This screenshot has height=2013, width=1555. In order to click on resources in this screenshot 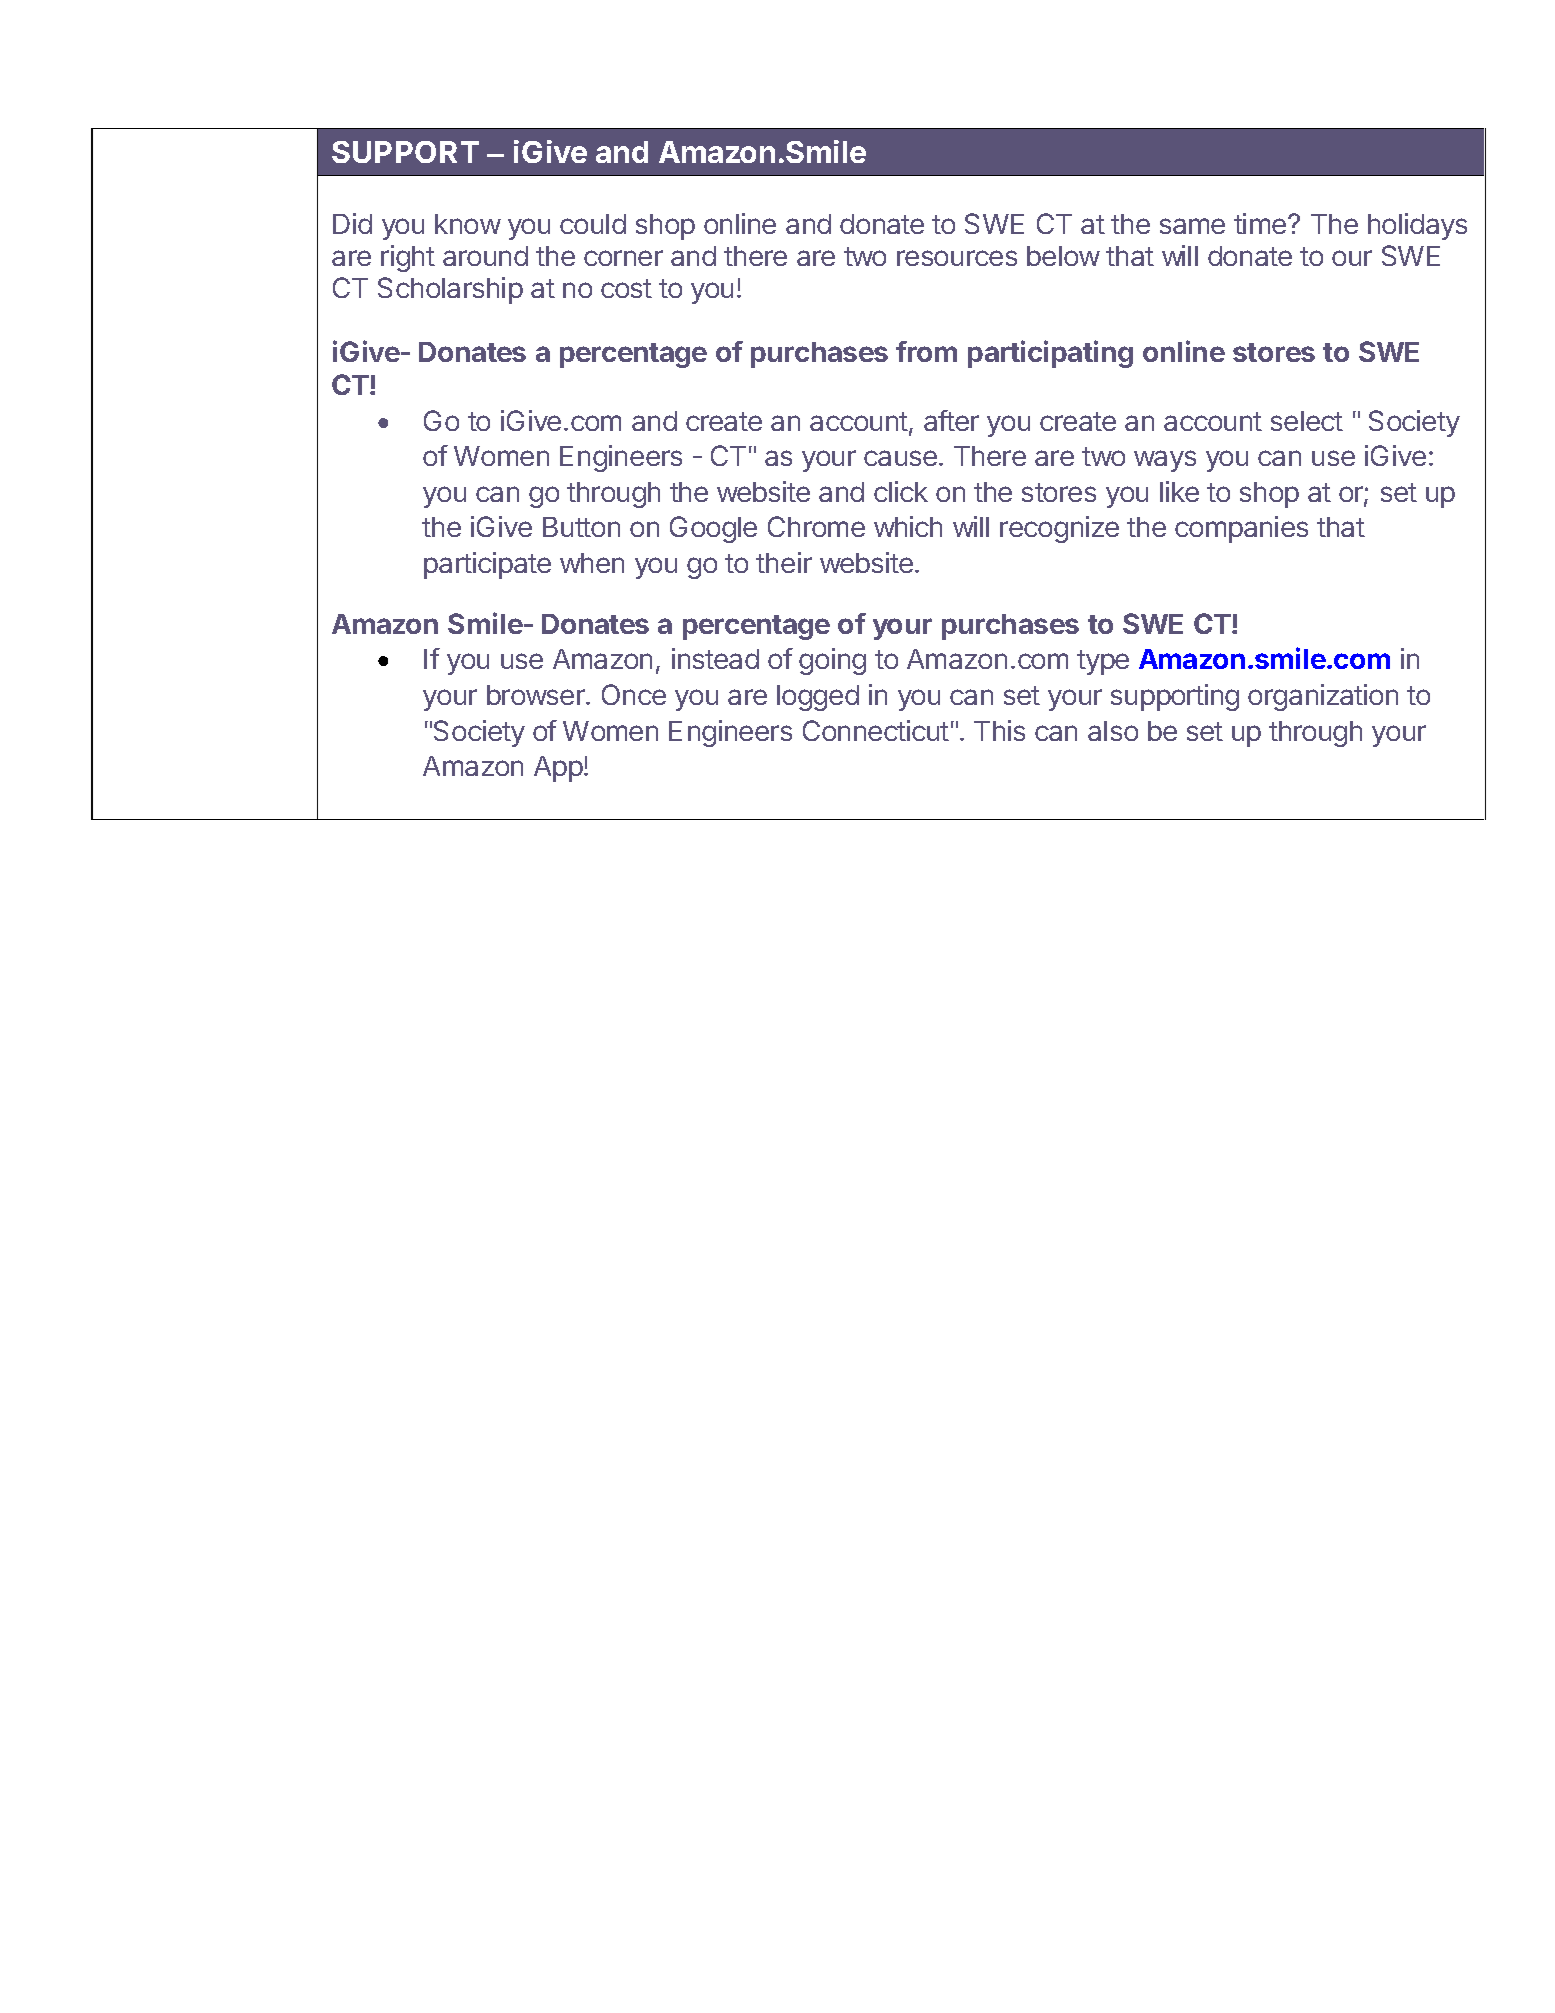, I will do `click(957, 258)`.
